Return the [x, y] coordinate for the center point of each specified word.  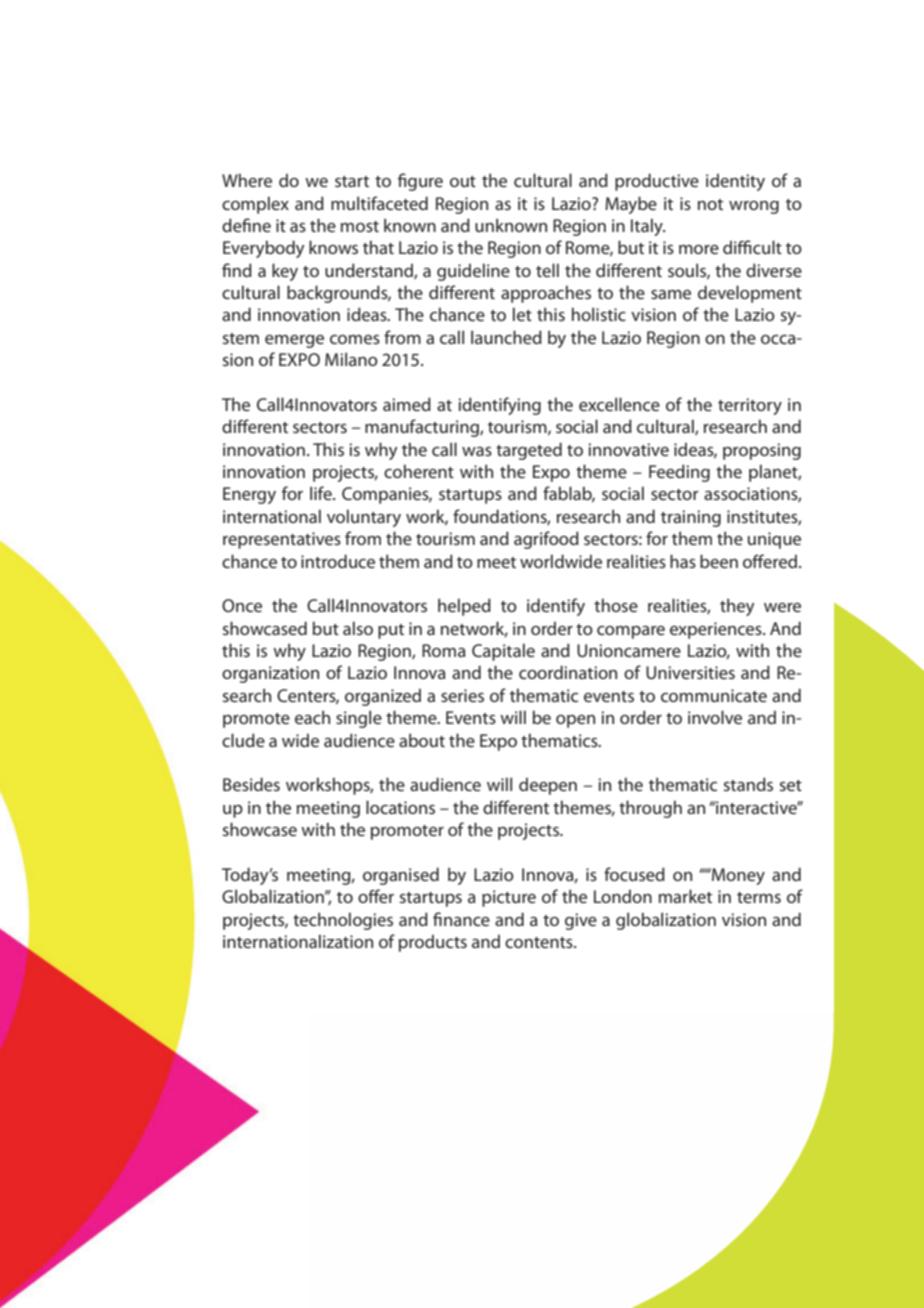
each [312, 717]
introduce [338, 561]
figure [420, 182]
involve [715, 717]
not [710, 204]
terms [759, 897]
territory [750, 406]
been [719, 561]
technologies [343, 921]
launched [506, 337]
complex [255, 205]
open [575, 721]
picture [509, 898]
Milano [351, 359]
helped [464, 607]
